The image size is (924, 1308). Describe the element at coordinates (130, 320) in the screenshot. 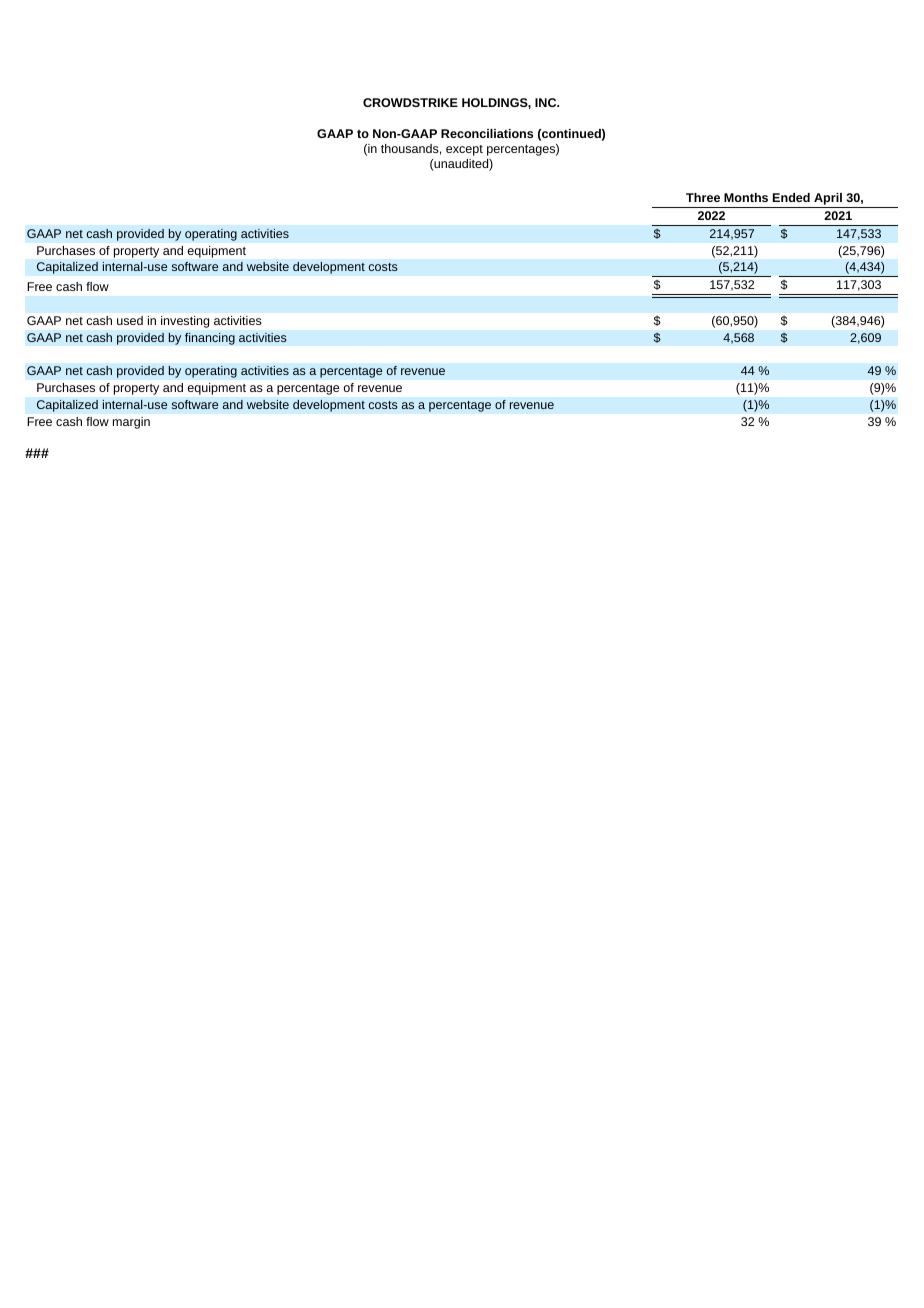

I see `used` at that location.
